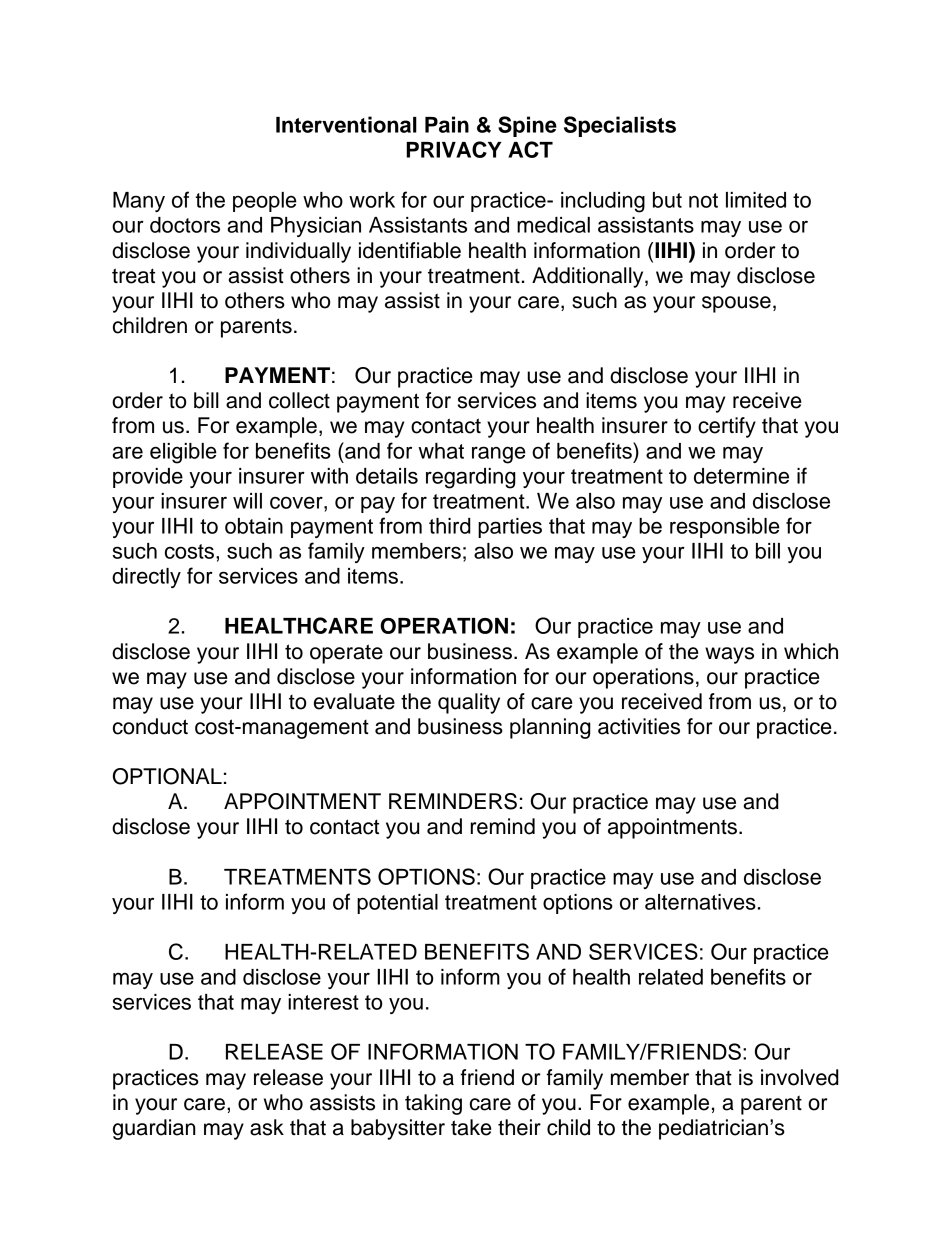 Image resolution: width=952 pixels, height=1233 pixels. Describe the element at coordinates (756, 200) in the page. I see `limited` at that location.
